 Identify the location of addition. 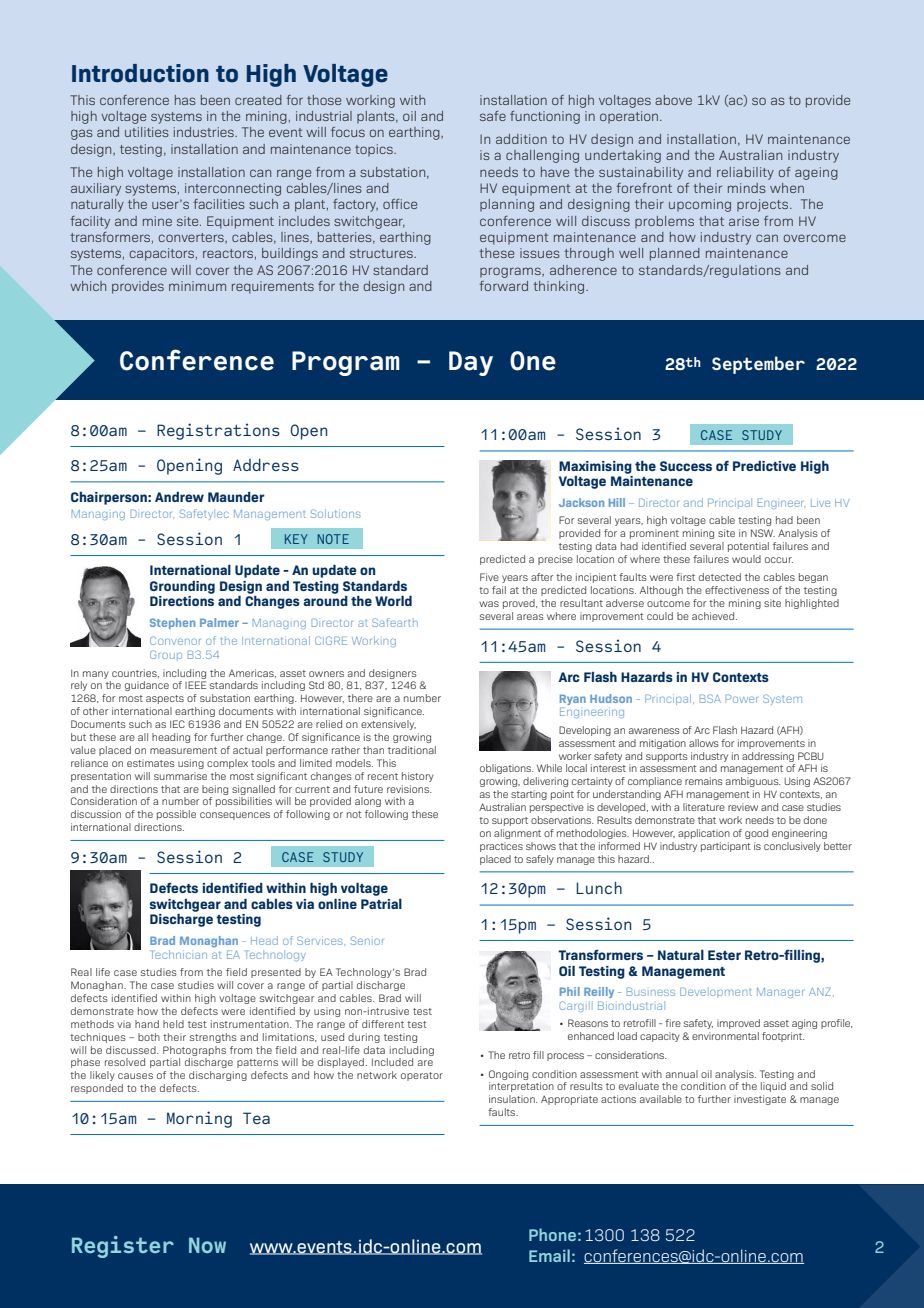
(521, 139).
